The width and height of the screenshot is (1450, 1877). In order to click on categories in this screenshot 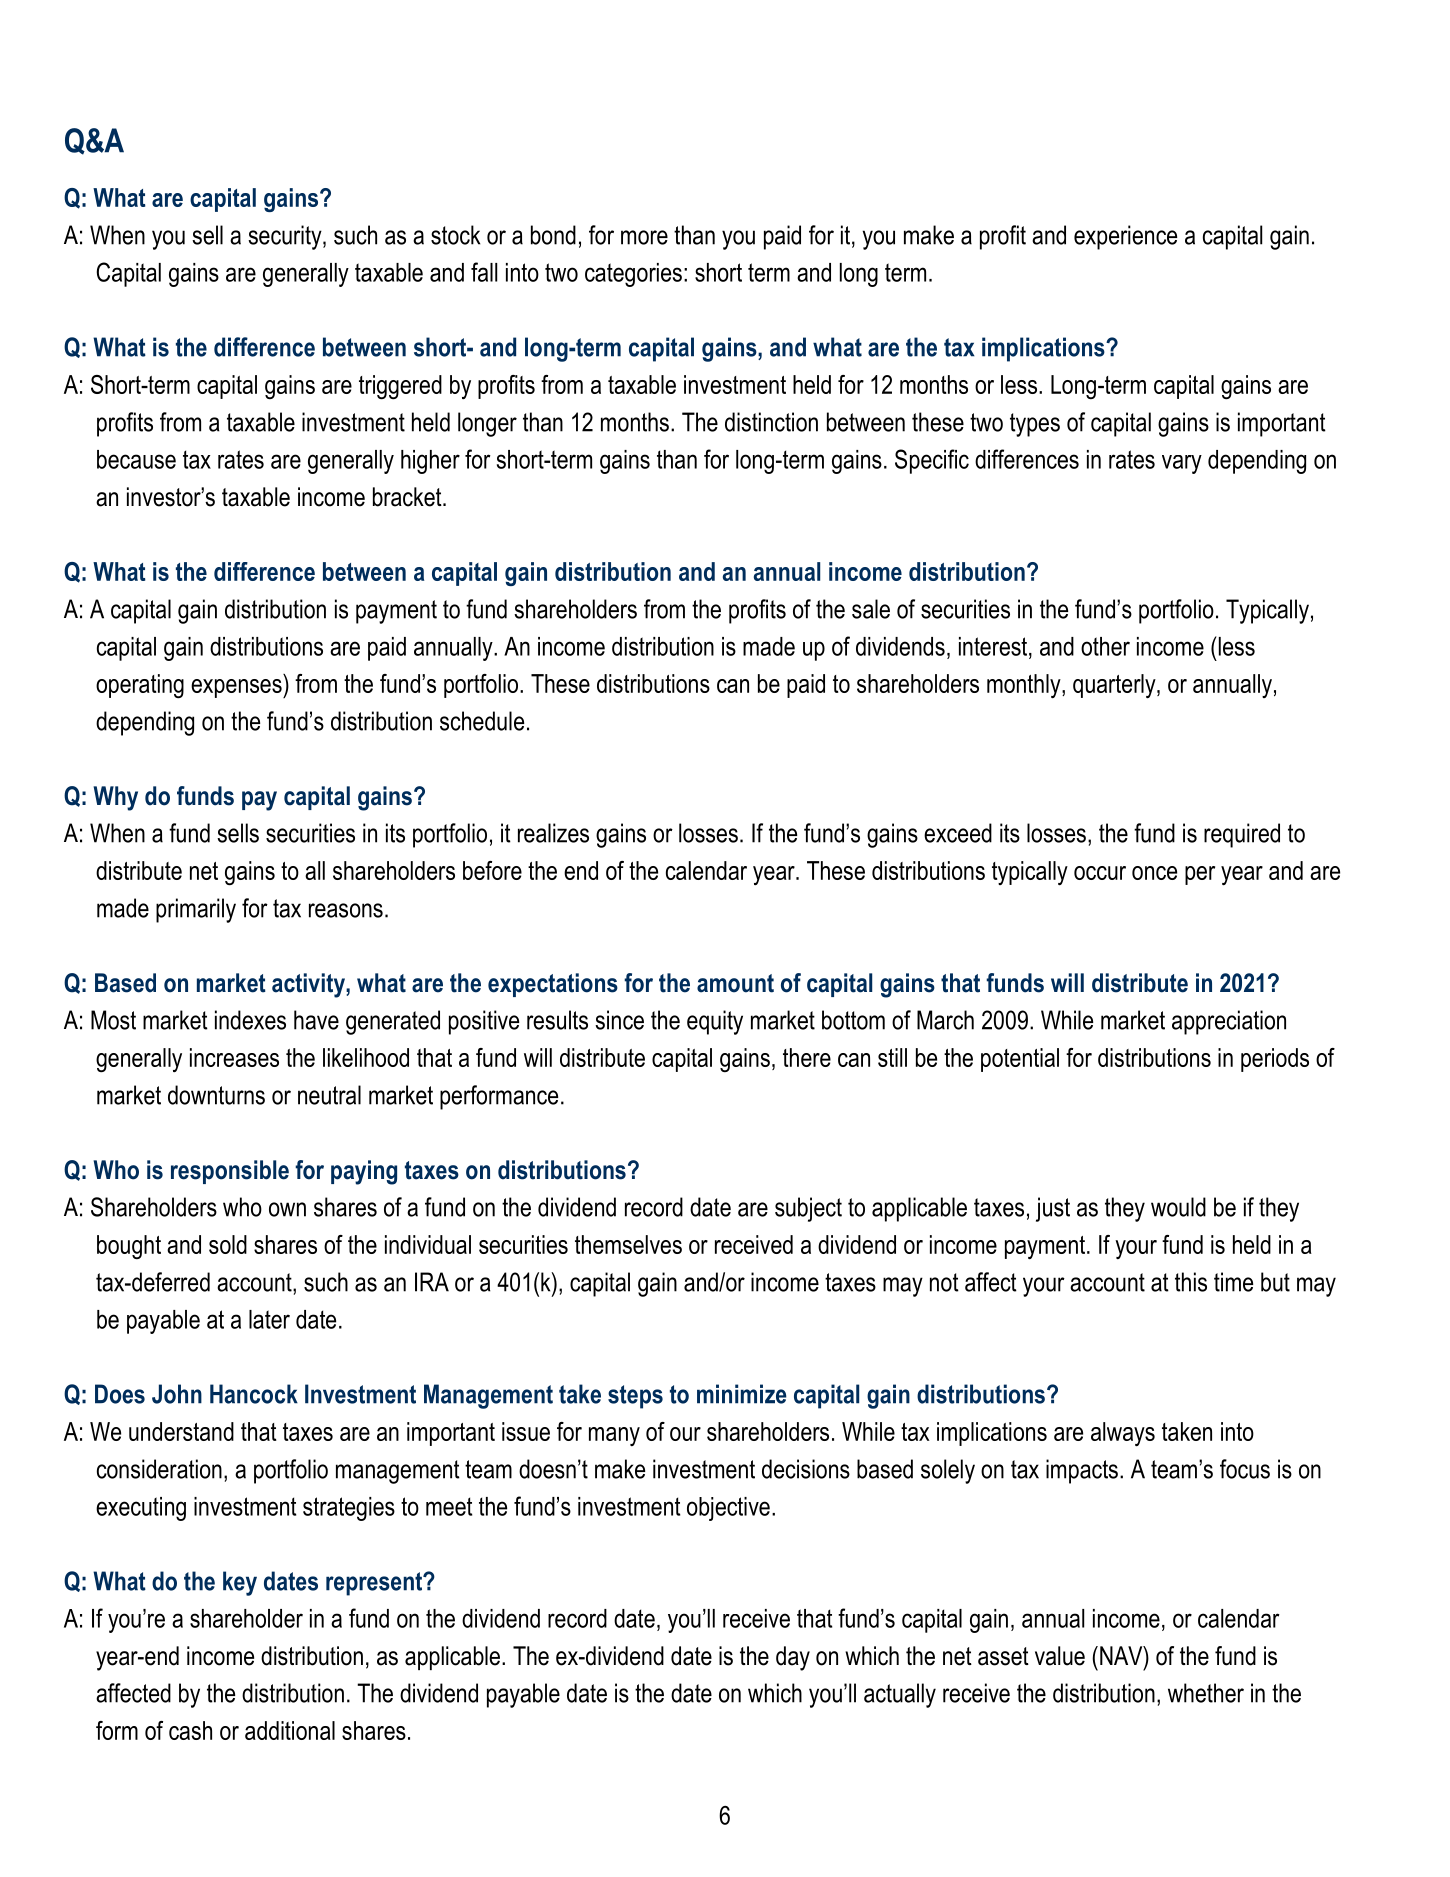, I will do `click(633, 275)`.
